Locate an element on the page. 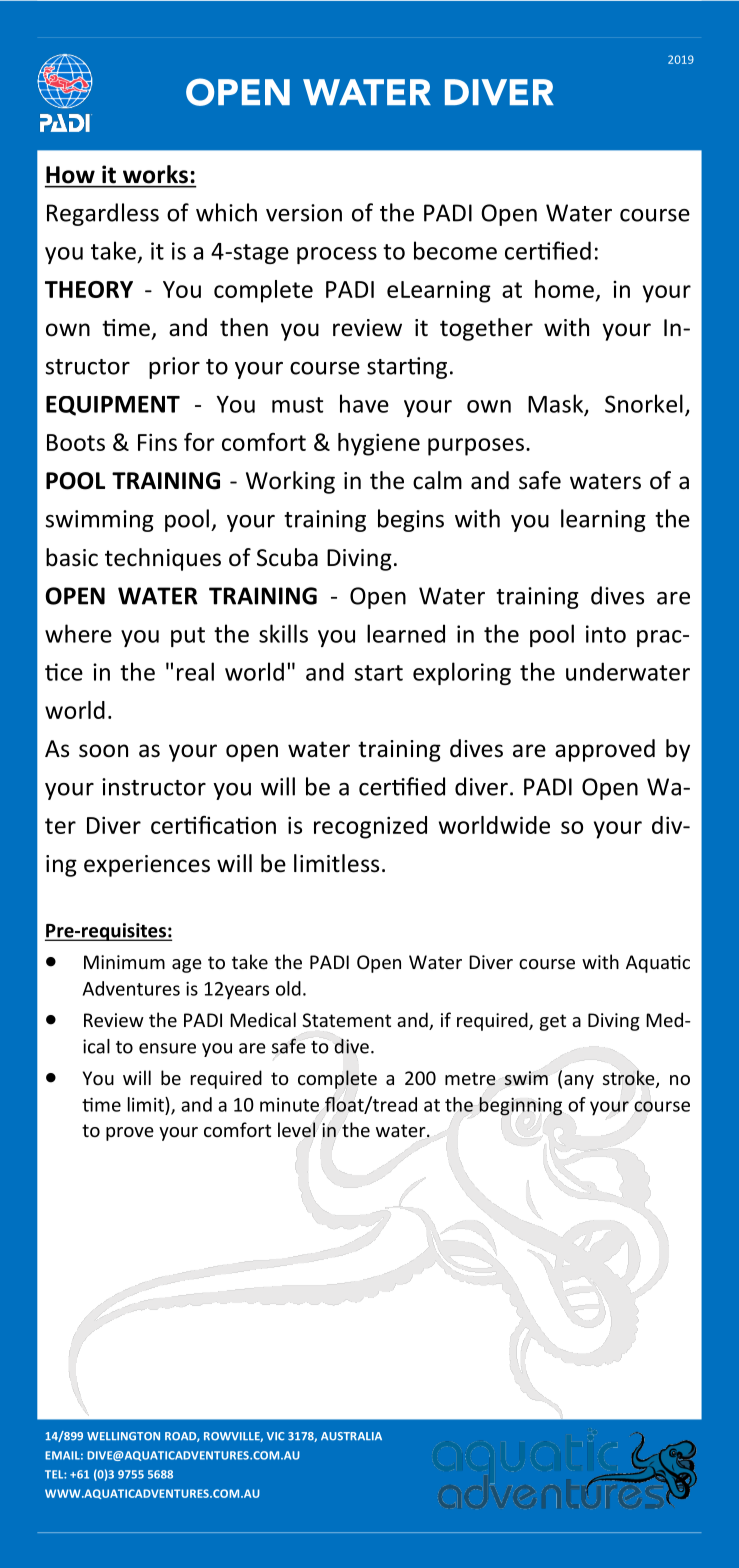 Image resolution: width=739 pixels, height=1568 pixels. certification is located at coordinates (213, 825).
